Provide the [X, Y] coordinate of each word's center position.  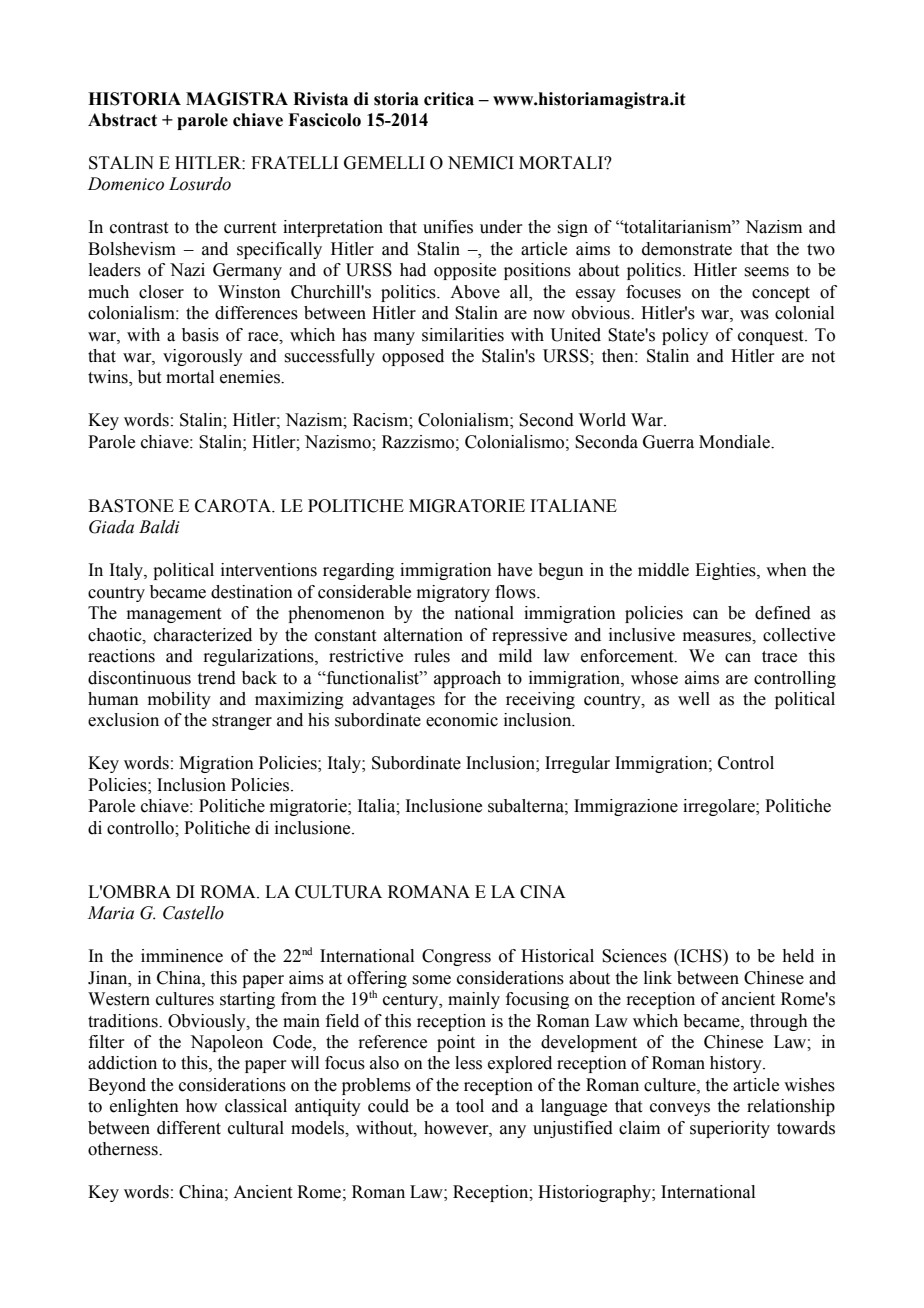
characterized [203, 635]
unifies [448, 227]
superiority [730, 1129]
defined [783, 613]
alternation [423, 635]
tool [470, 1106]
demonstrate [687, 249]
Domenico [126, 184]
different [189, 1128]
